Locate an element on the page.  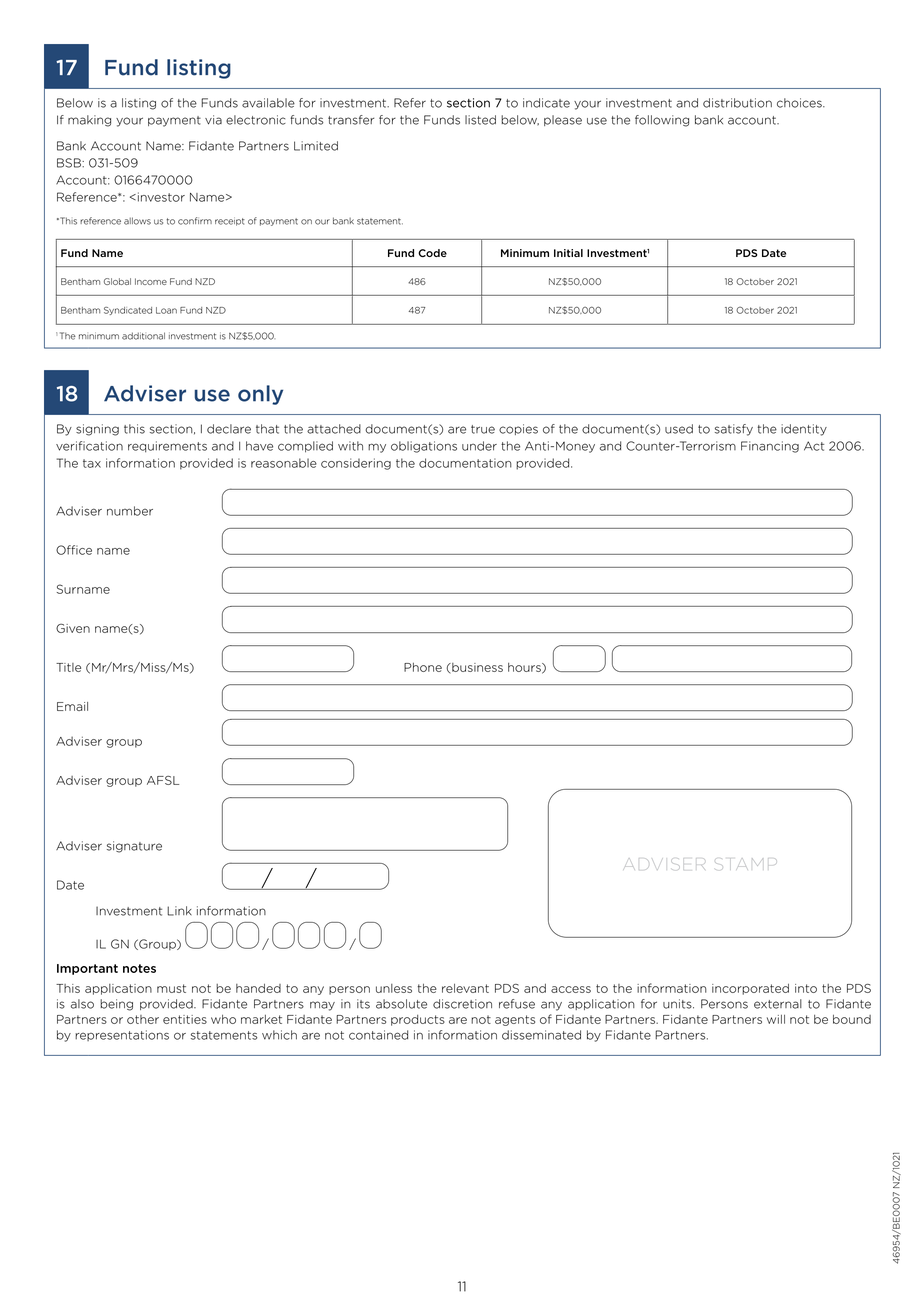
incorporated is located at coordinates (750, 989).
